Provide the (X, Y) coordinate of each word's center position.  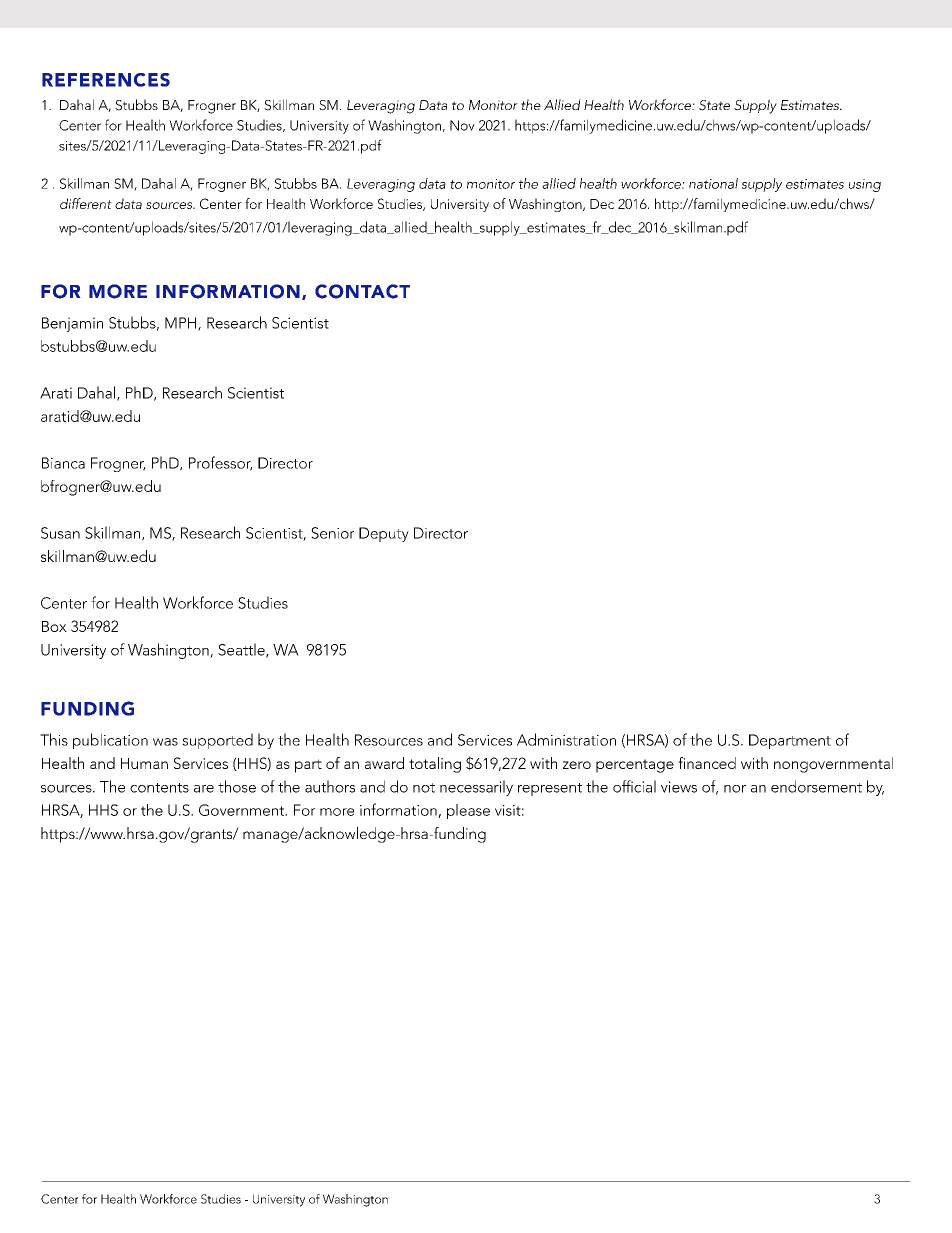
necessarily (476, 788)
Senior (332, 533)
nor (735, 789)
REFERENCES (106, 80)
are (204, 789)
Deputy (384, 534)
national (713, 183)
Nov (462, 125)
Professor (220, 463)
